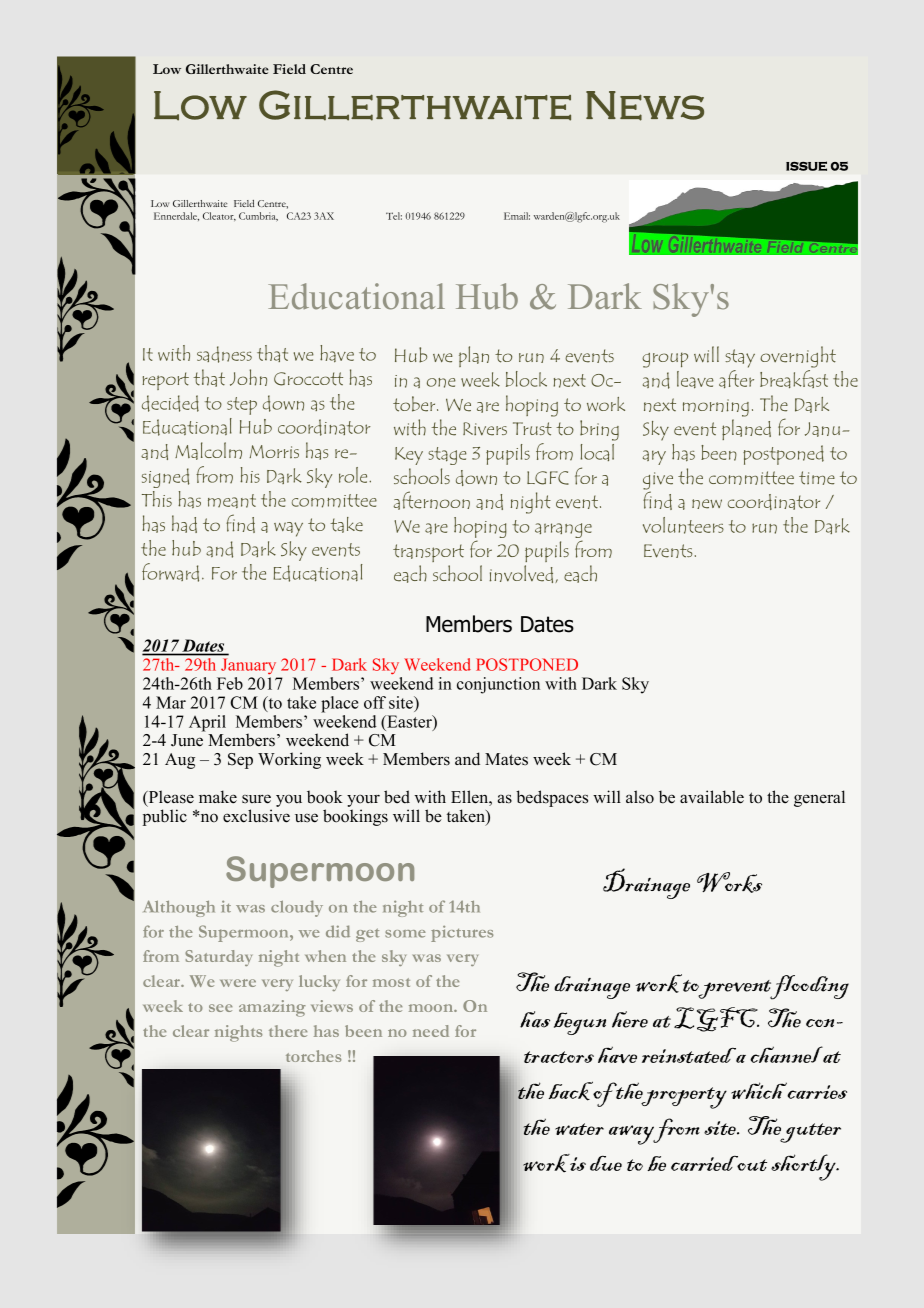 The height and width of the page is (1308, 924). I want to click on stage, so click(447, 456).
